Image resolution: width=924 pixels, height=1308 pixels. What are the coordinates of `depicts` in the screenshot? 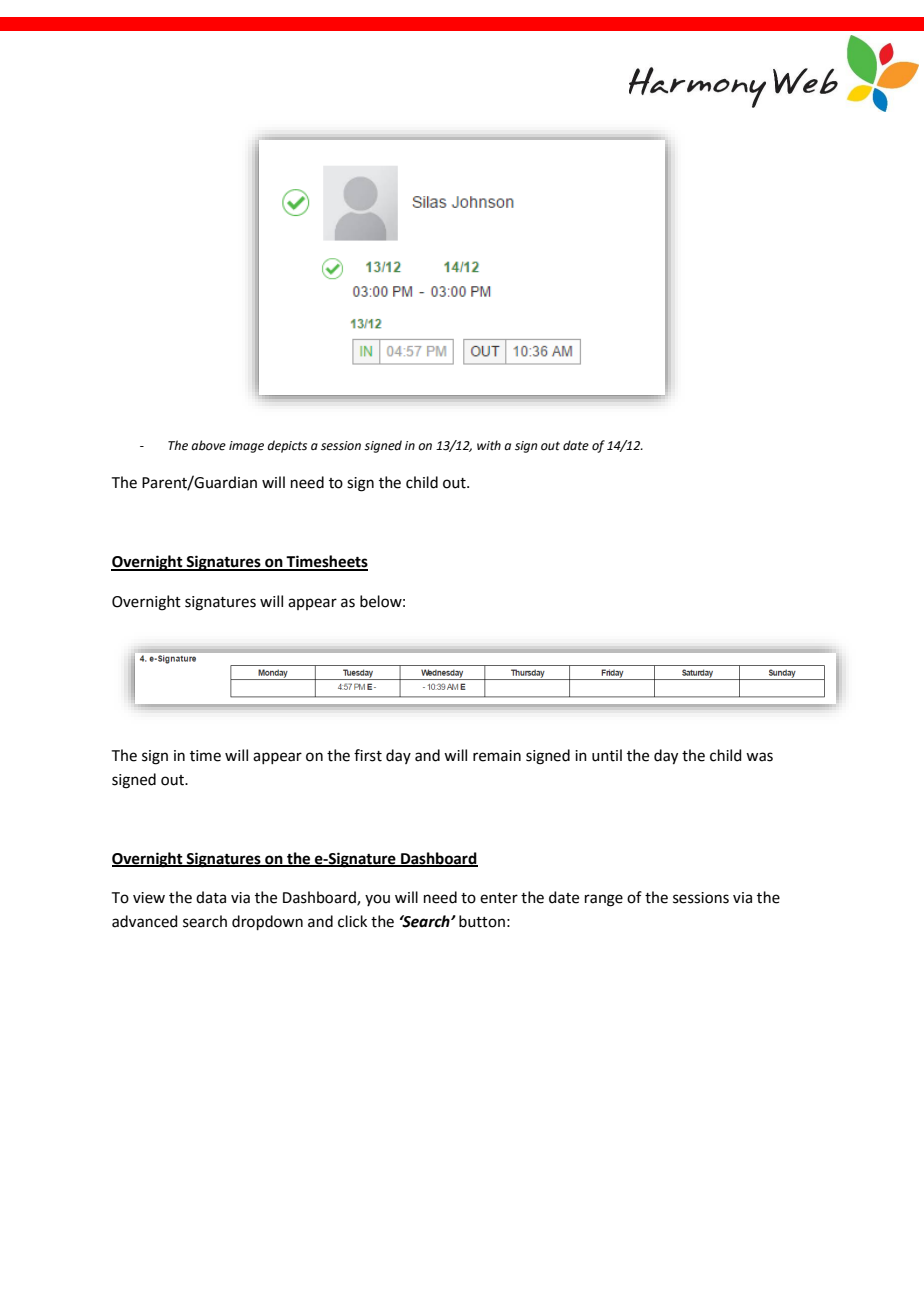 It's located at (287, 446).
